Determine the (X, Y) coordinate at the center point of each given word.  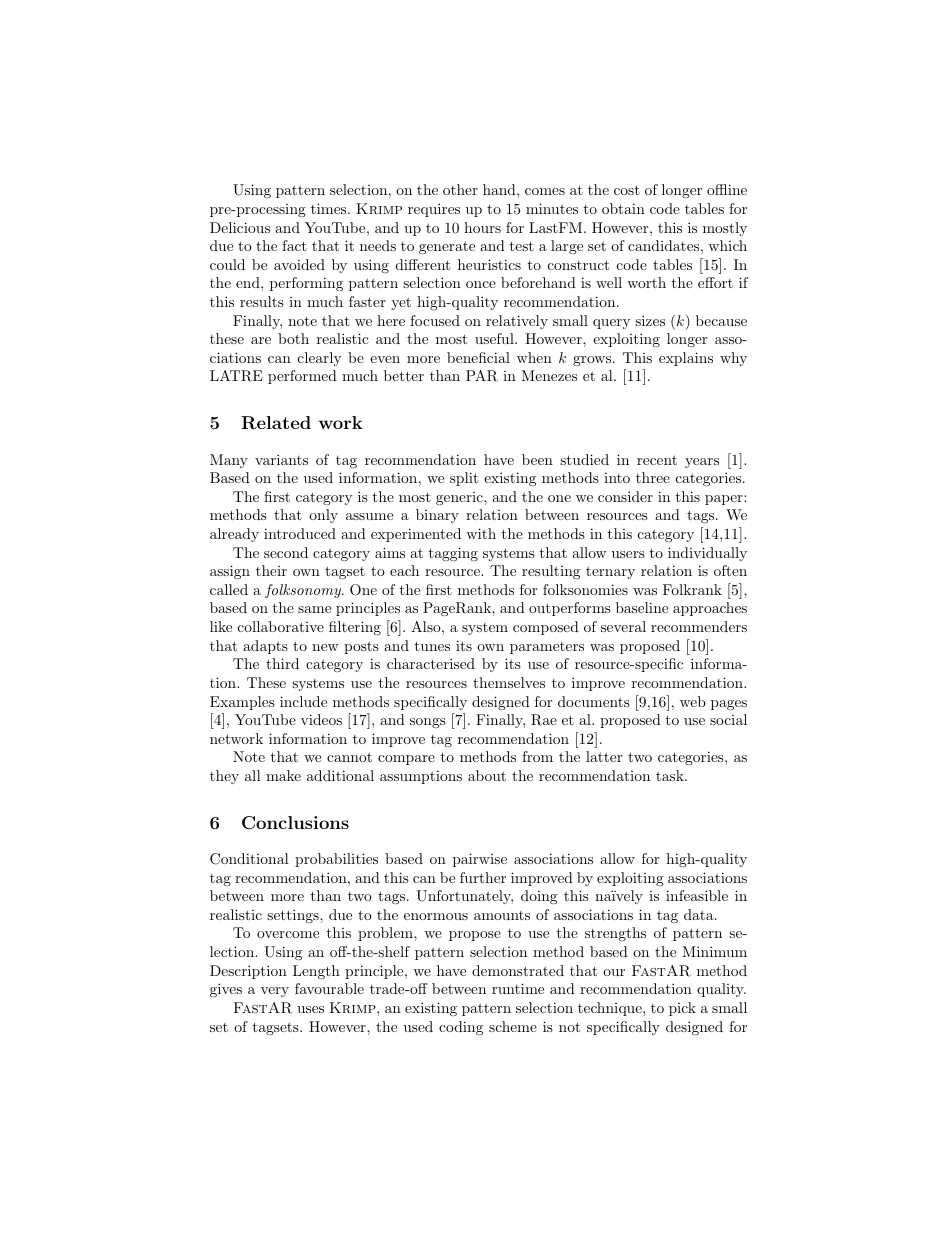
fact (294, 245)
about (487, 775)
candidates (663, 245)
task (671, 775)
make (283, 775)
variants (281, 459)
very (275, 992)
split (464, 479)
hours (482, 227)
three (653, 477)
